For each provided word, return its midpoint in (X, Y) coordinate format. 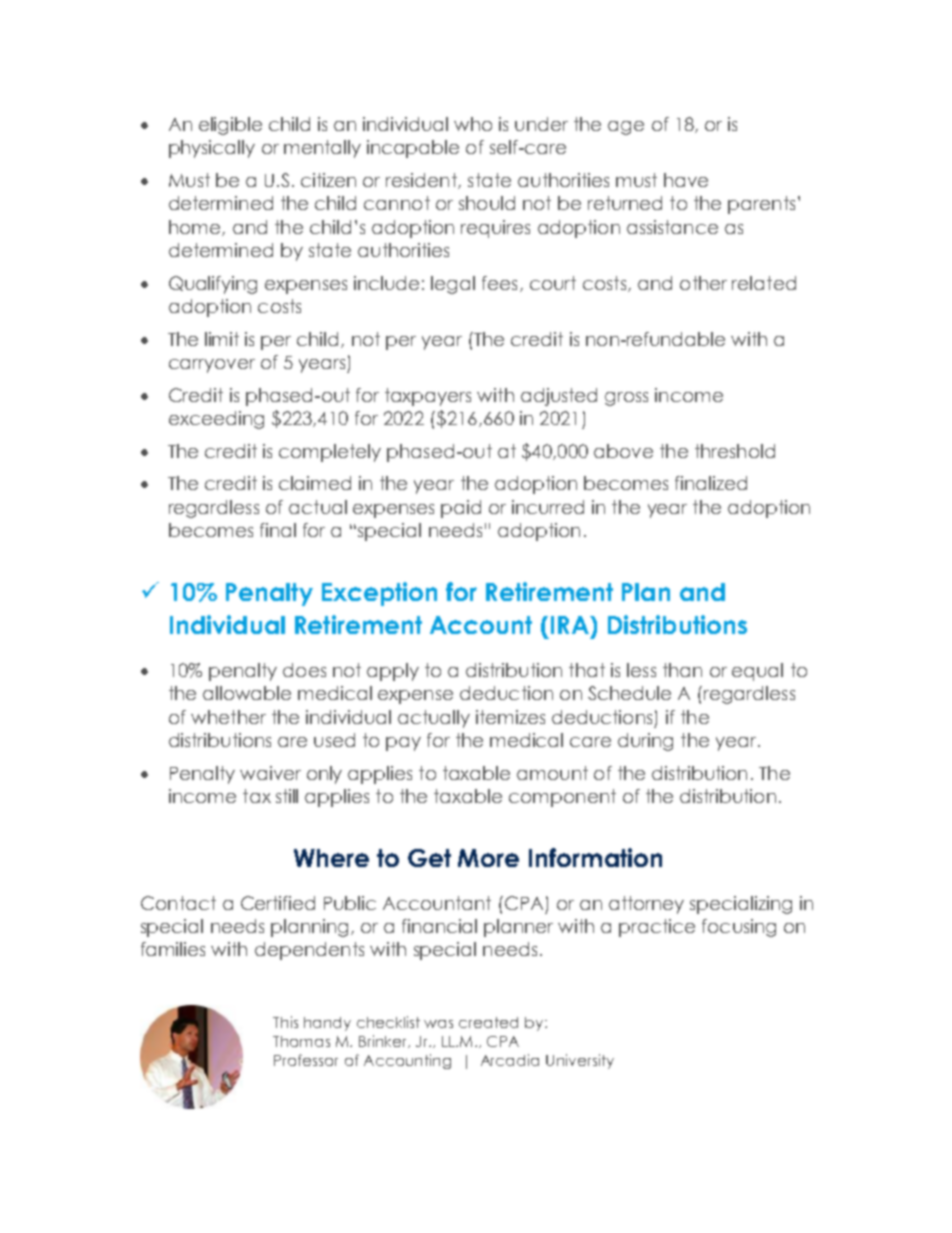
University (580, 1061)
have (686, 180)
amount (552, 773)
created (488, 1022)
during (645, 742)
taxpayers (428, 397)
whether (228, 717)
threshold (735, 451)
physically (212, 149)
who (473, 124)
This (285, 1022)
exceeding (216, 420)
